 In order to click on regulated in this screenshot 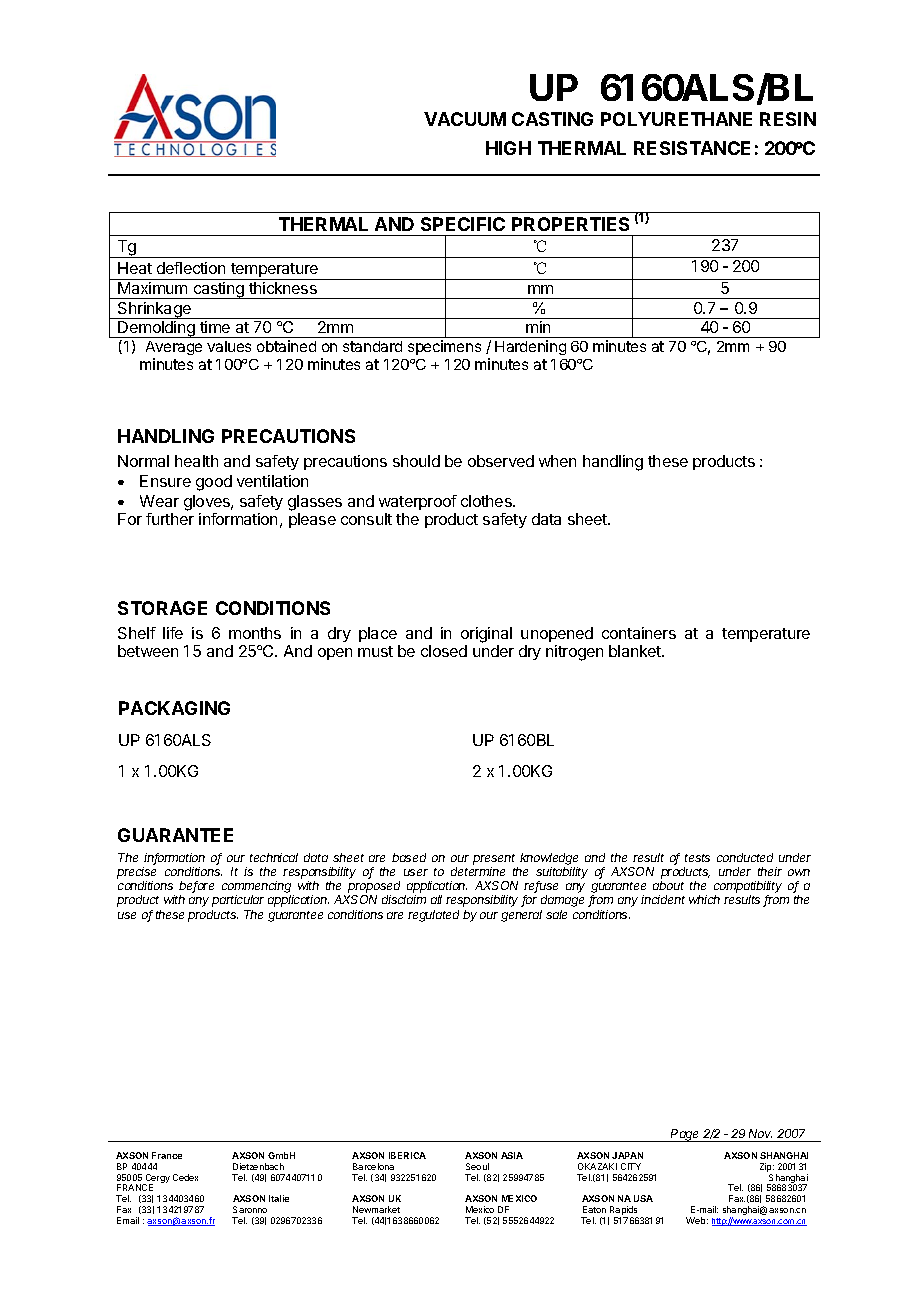, I will do `click(433, 916)`.
